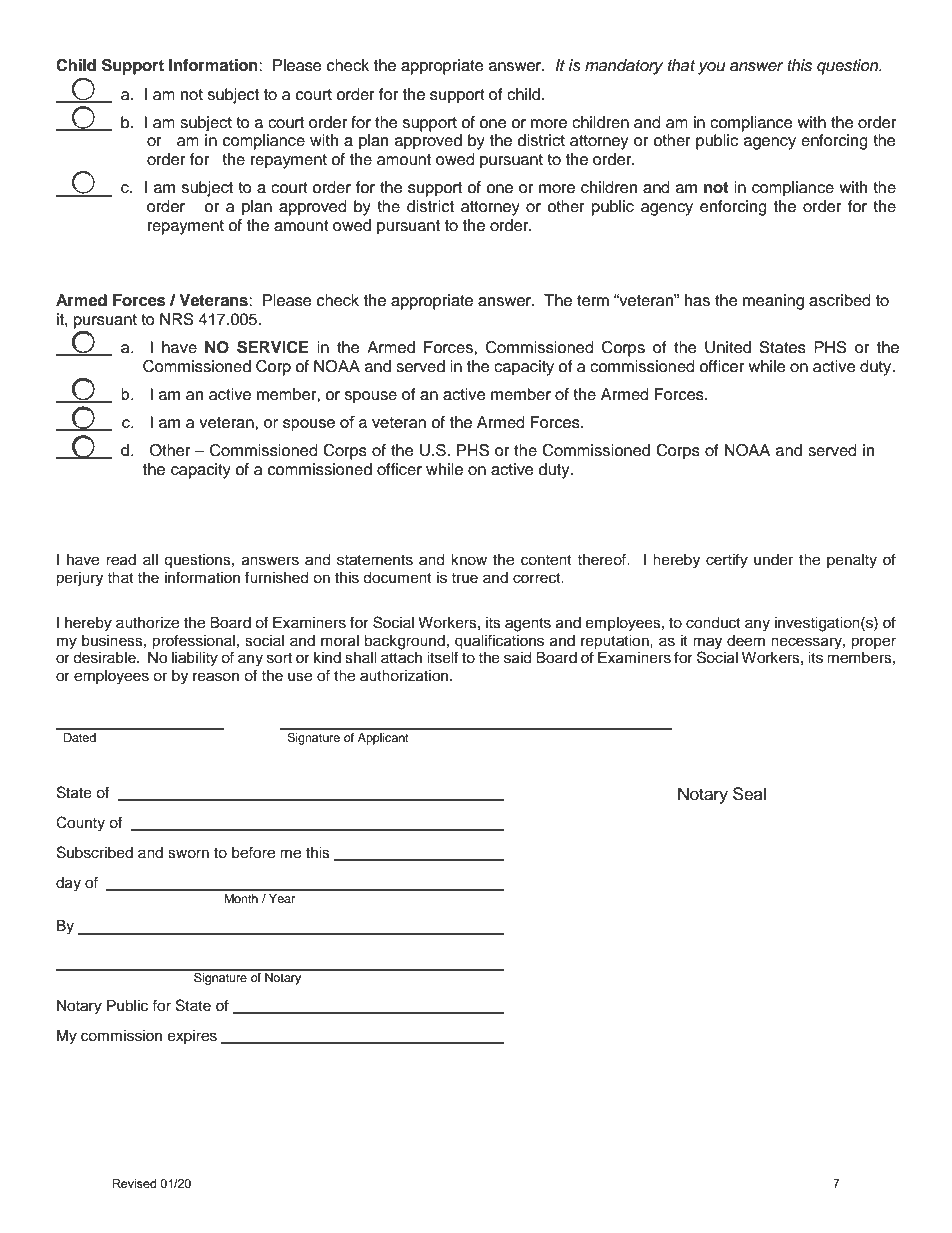 The width and height of the document is (952, 1233). Describe the element at coordinates (728, 347) in the document. I see `United` at that location.
